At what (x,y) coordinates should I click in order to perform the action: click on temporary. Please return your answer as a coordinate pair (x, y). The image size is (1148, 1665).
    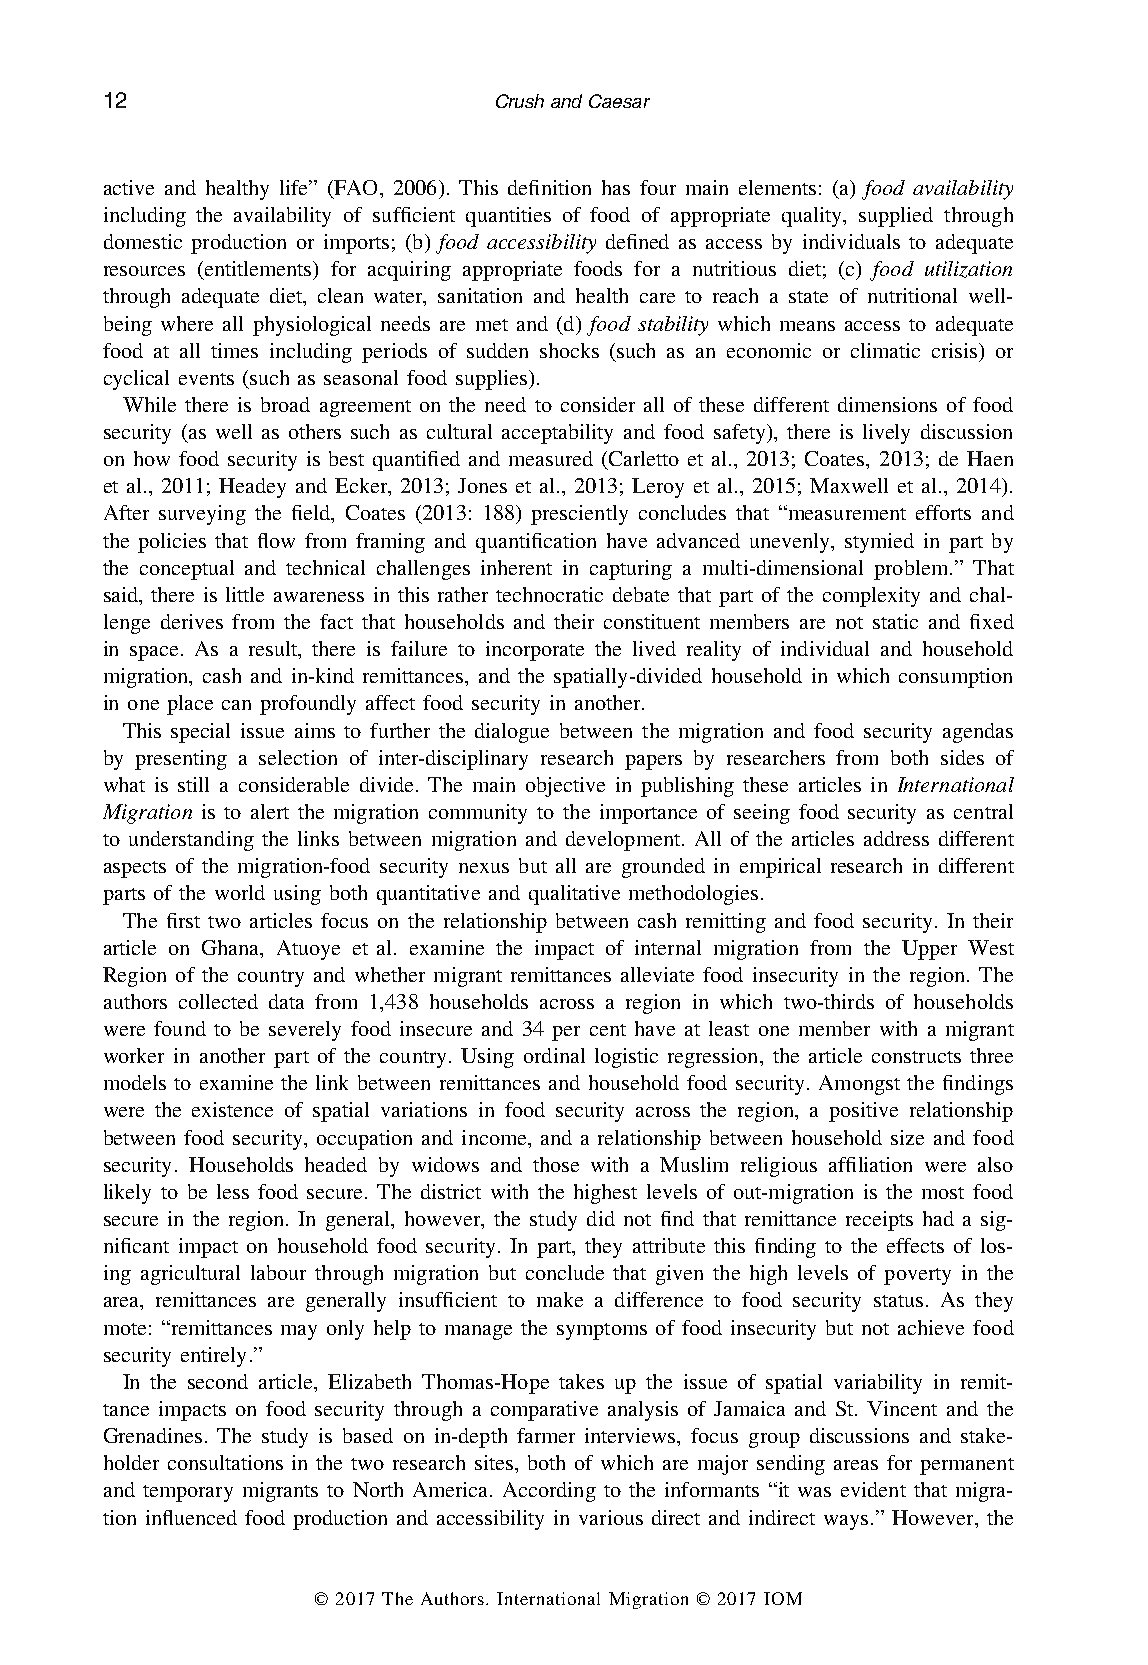
    Looking at the image, I should click on (188, 1493).
